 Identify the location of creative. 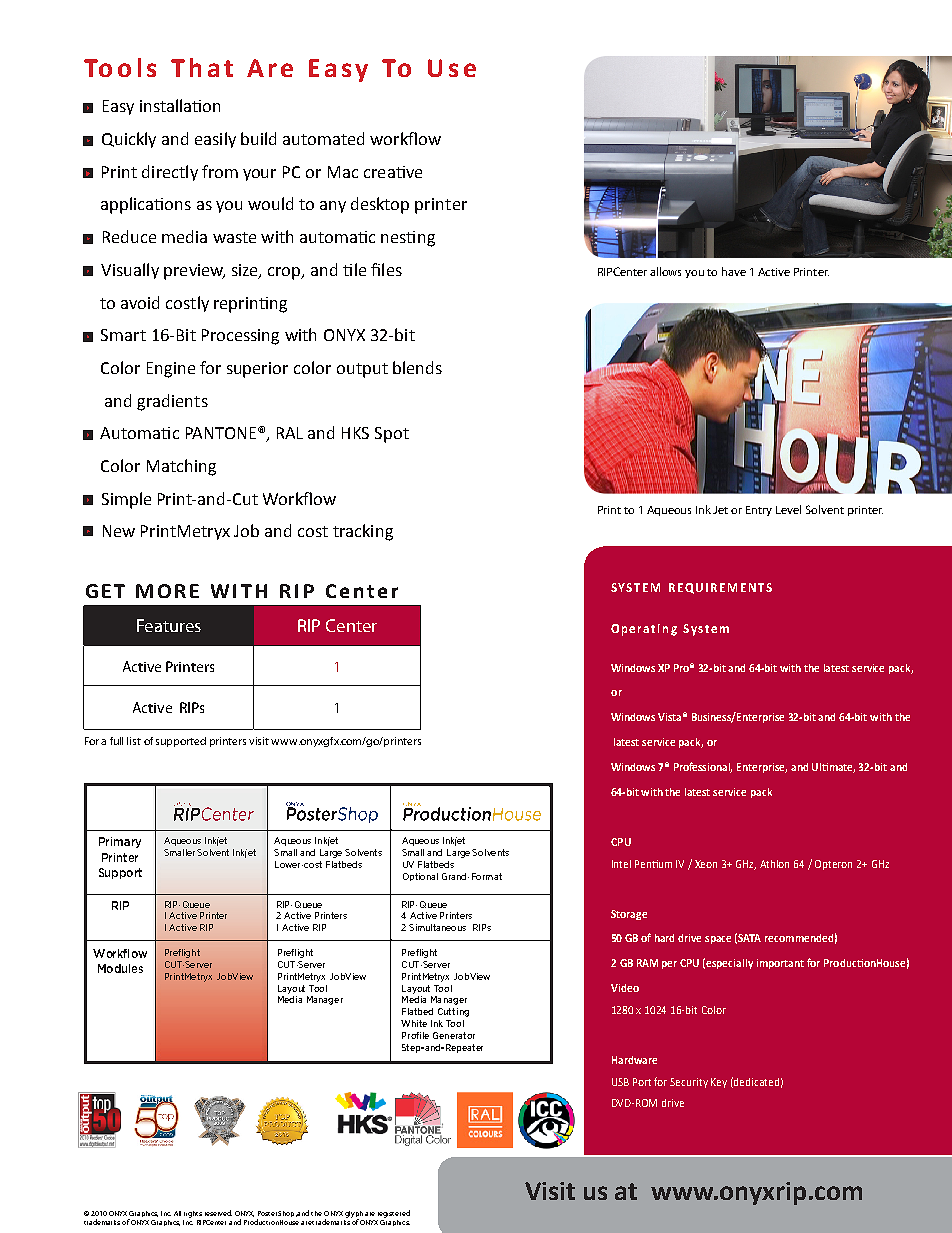
(393, 172).
